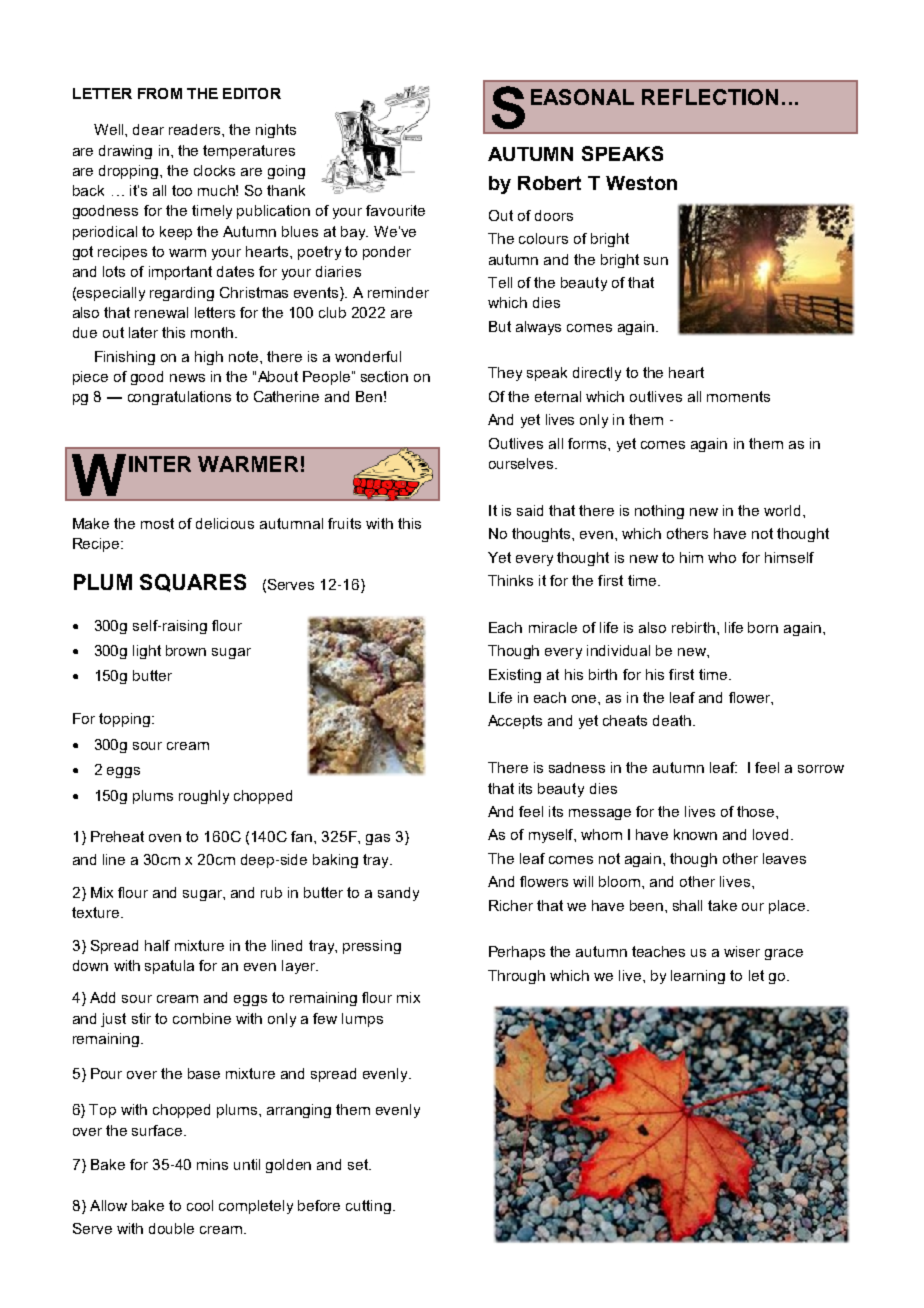 This screenshot has width=924, height=1308. Describe the element at coordinates (522, 463) in the screenshot. I see `ourselves` at that location.
